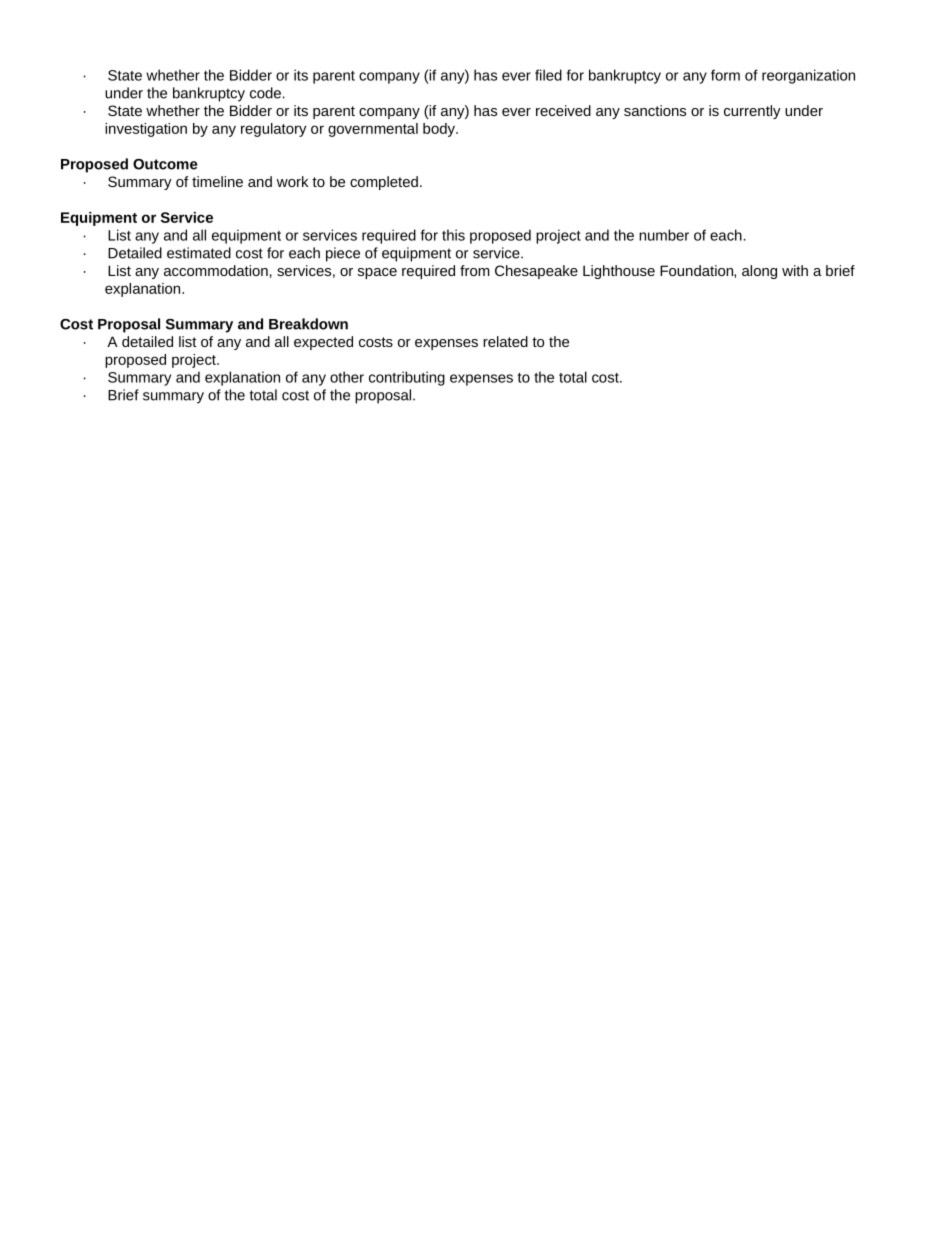 This image has height=1233, width=952. Describe the element at coordinates (216, 270) in the image. I see `accommodation` at that location.
